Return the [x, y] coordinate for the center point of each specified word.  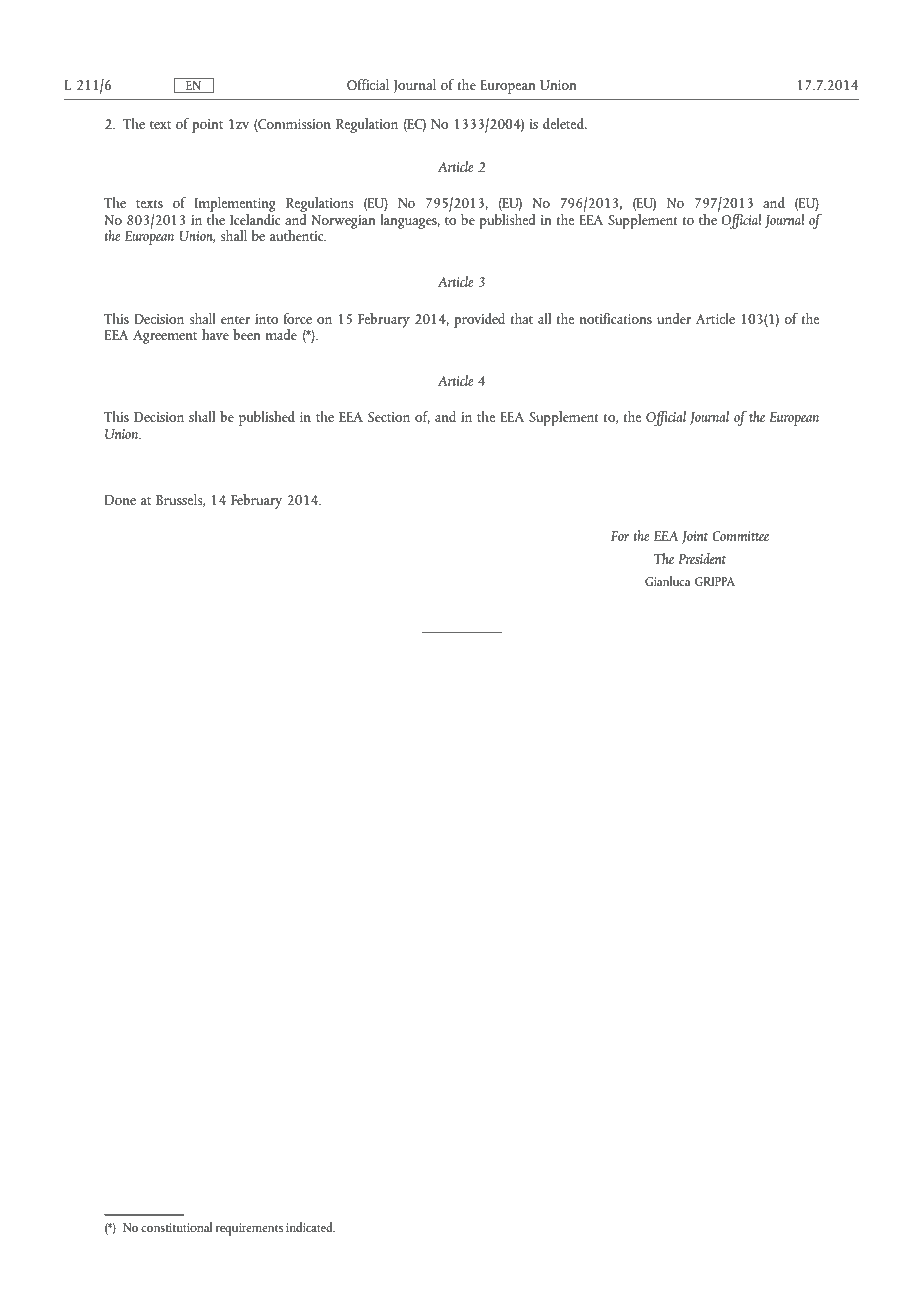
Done [120, 500]
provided [479, 320]
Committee [740, 536]
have [215, 334]
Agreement [165, 337]
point [207, 126]
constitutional [176, 1227]
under [674, 318]
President [702, 558]
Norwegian [343, 222]
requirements [249, 1229]
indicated [310, 1227]
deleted [564, 123]
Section [389, 417]
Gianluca [668, 581]
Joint [694, 538]
